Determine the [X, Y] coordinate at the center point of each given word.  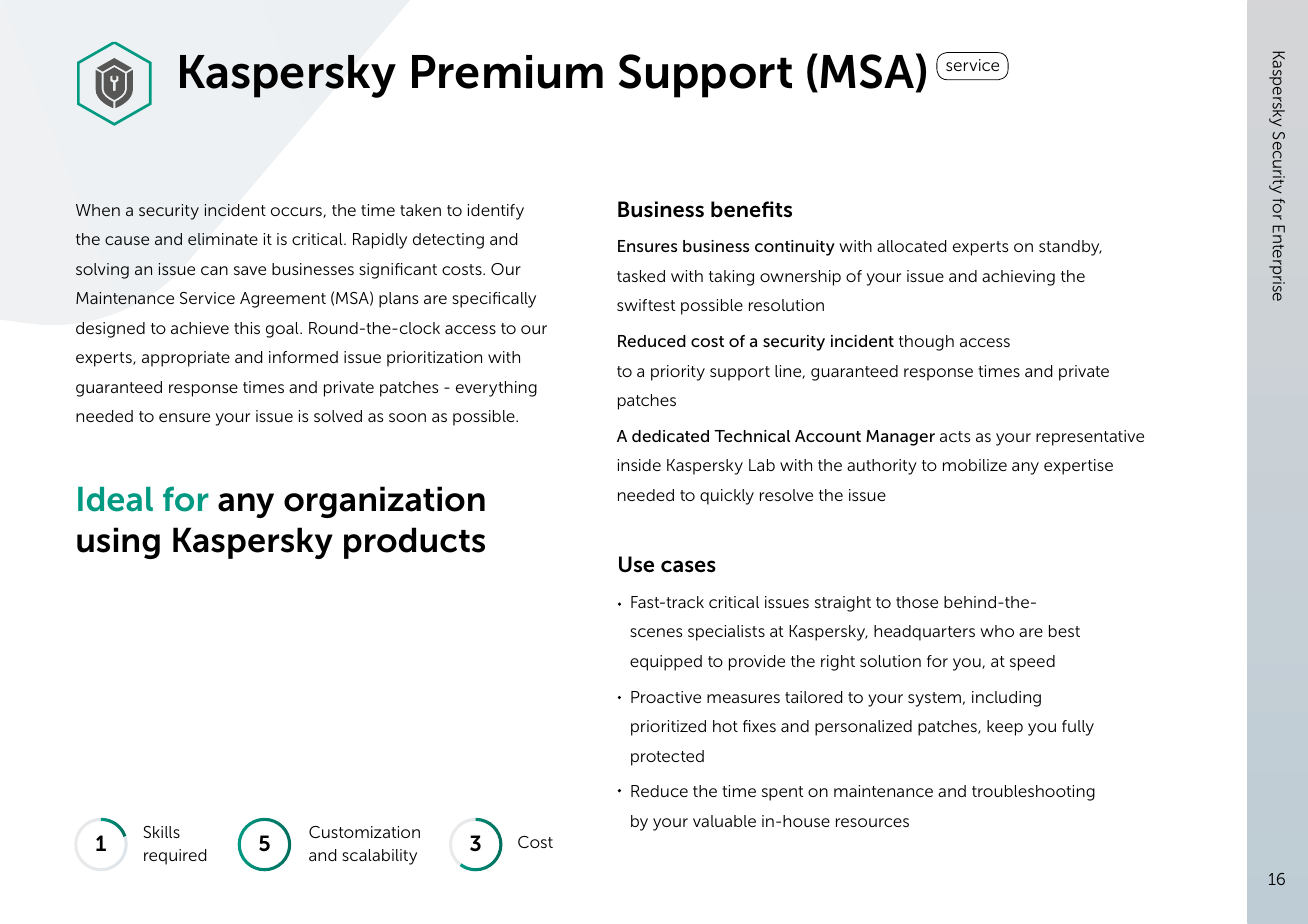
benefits [751, 209]
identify [496, 212]
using [118, 543]
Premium [507, 72]
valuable [724, 821]
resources [872, 822]
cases [688, 566]
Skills [161, 832]
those [917, 602]
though [926, 343]
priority [678, 373]
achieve [200, 328]
